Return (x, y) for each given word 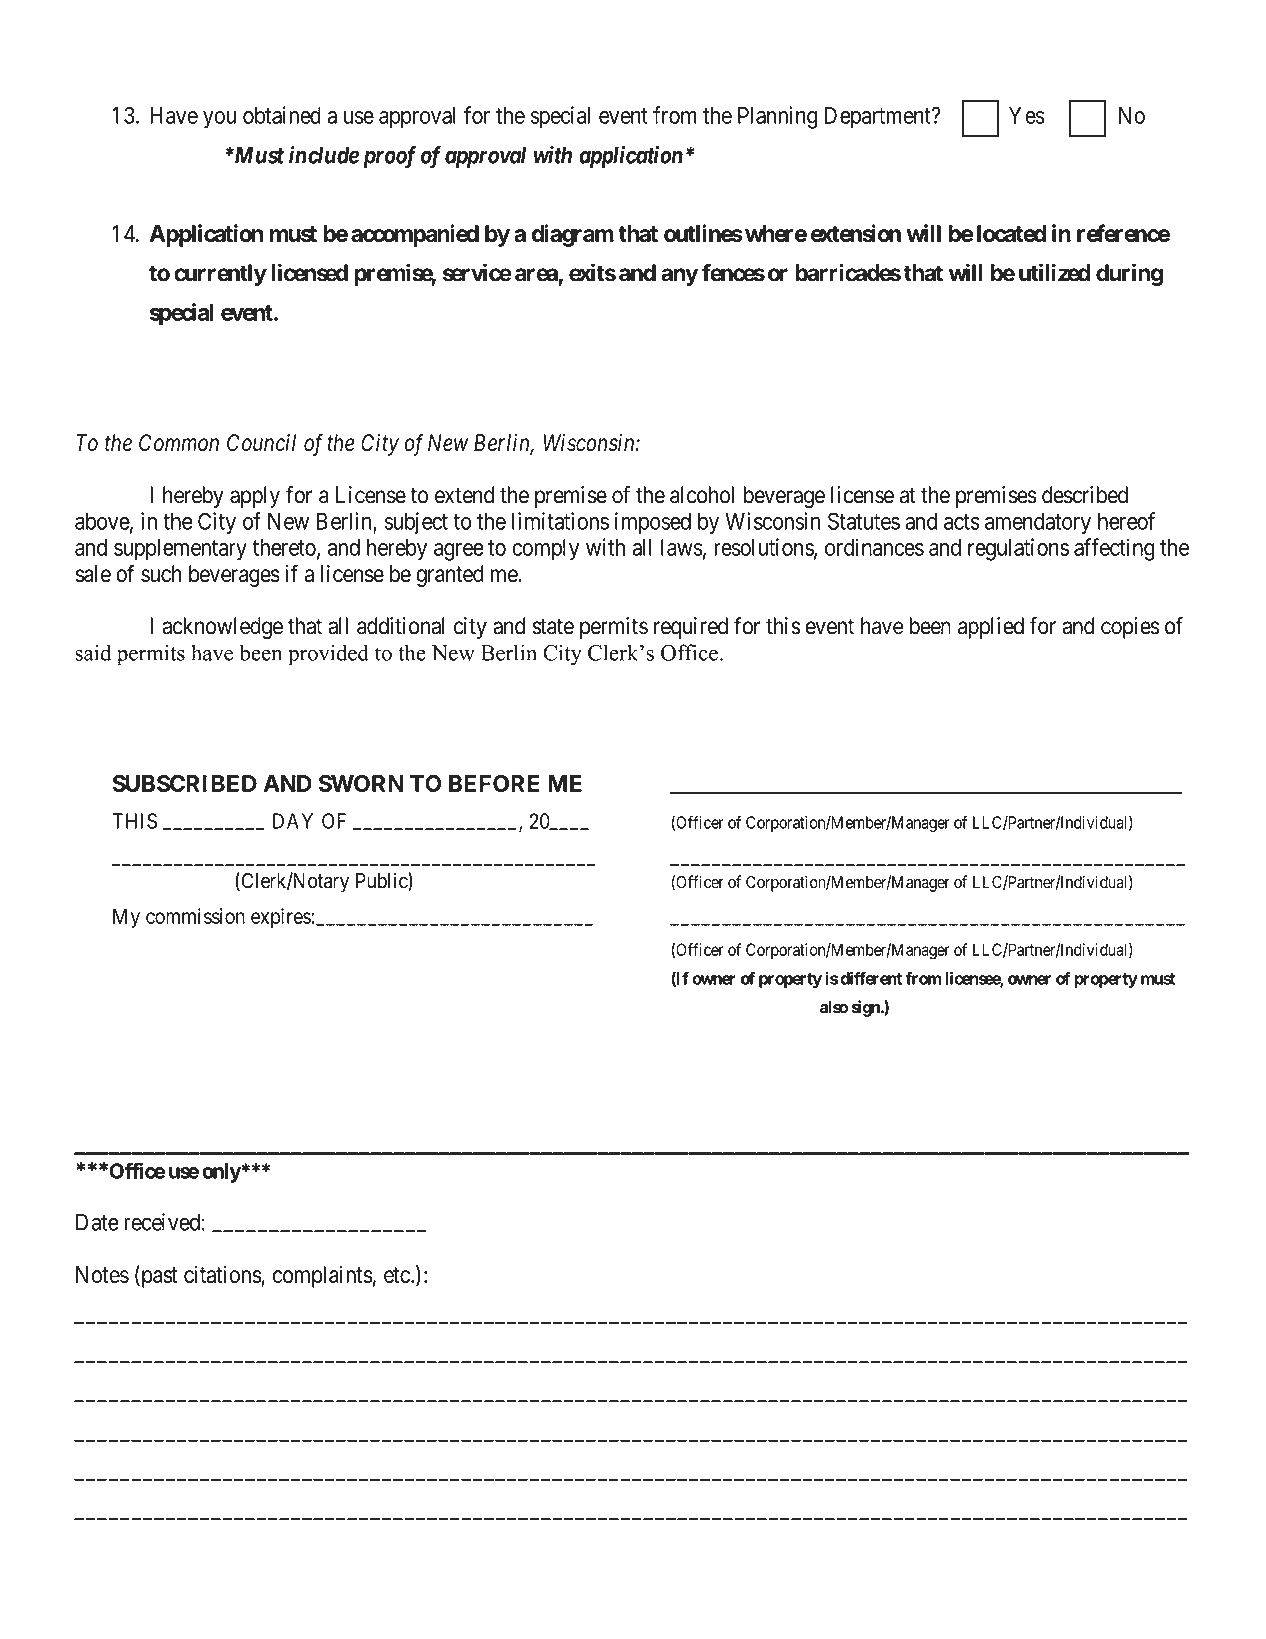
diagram (573, 235)
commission (195, 916)
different (870, 978)
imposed (653, 523)
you (219, 120)
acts (962, 522)
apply (255, 497)
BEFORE (494, 783)
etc (397, 1275)
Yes (1027, 115)
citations (223, 1275)
